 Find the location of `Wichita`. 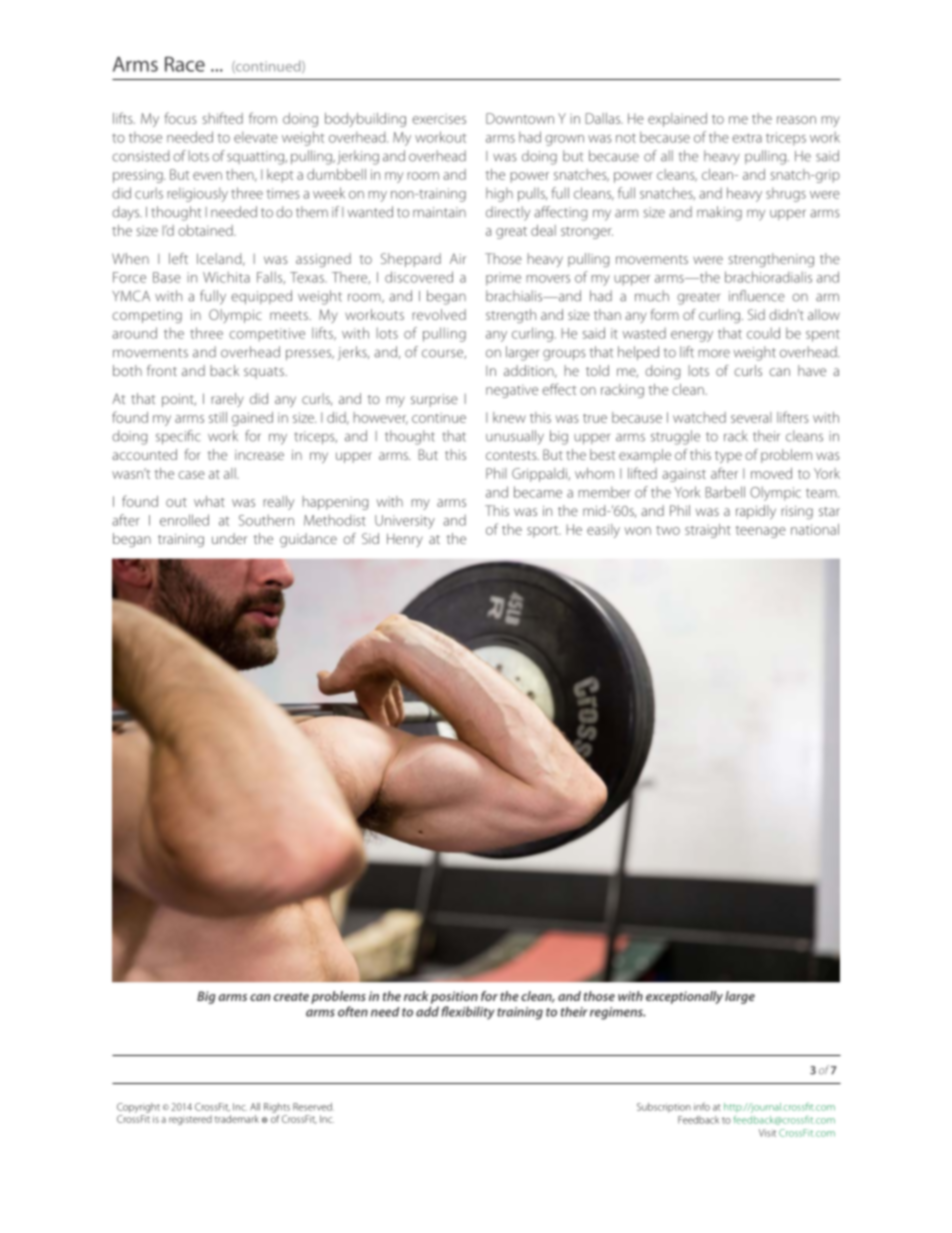

Wichita is located at coordinates (226, 277).
